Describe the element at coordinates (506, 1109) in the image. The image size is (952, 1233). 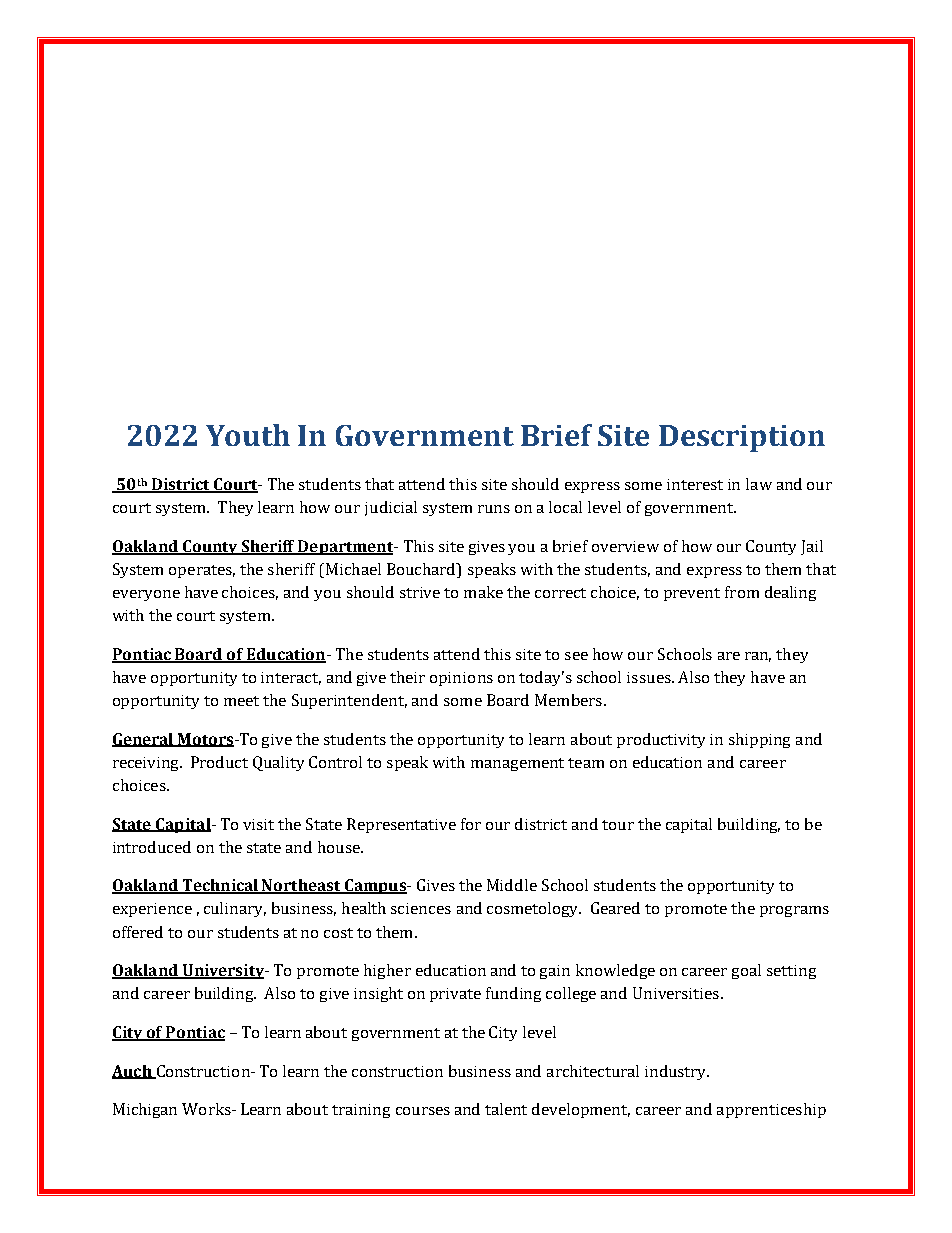
I see `talent` at that location.
